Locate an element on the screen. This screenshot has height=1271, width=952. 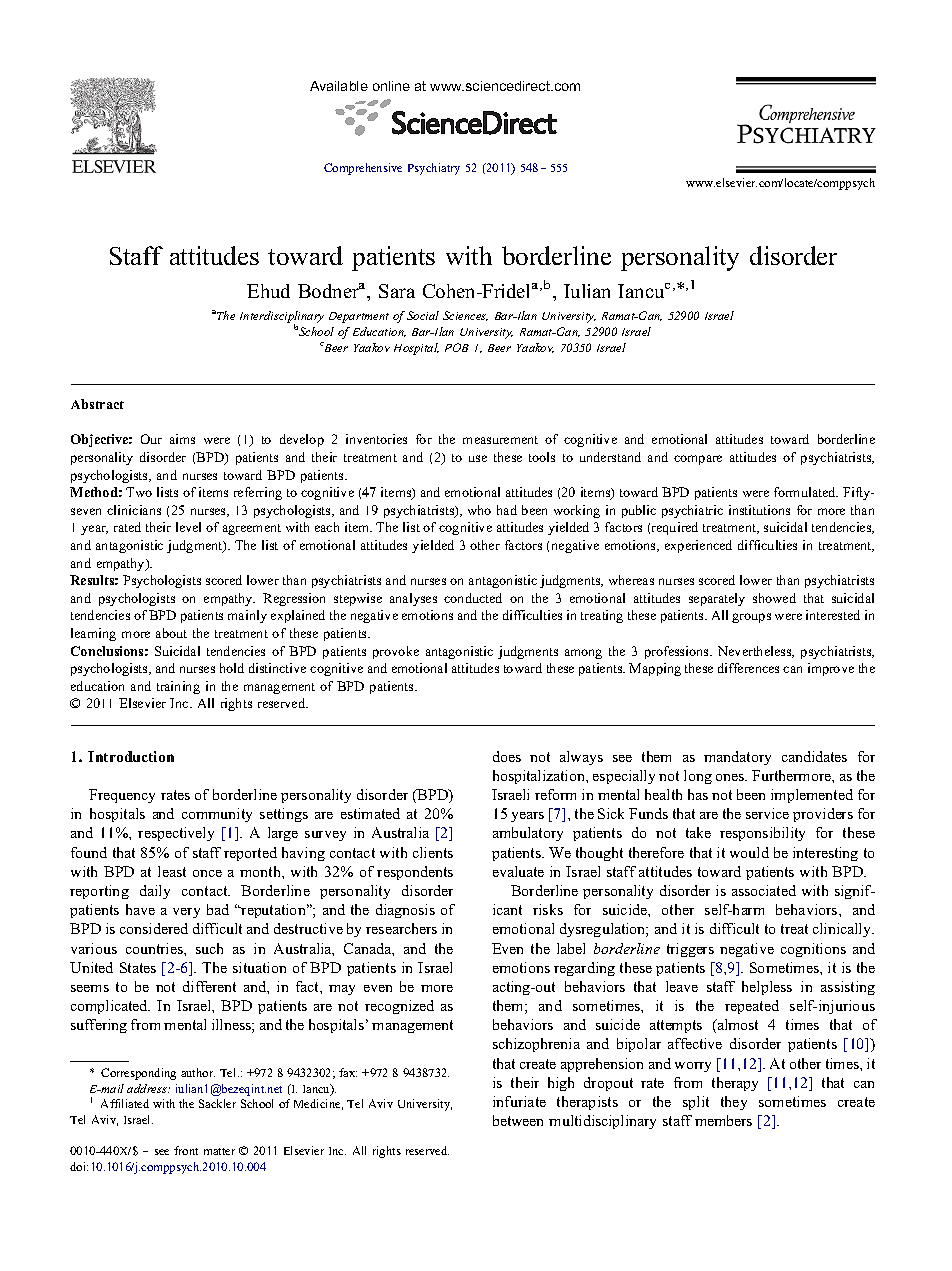
Psychiatry is located at coordinates (434, 169).
